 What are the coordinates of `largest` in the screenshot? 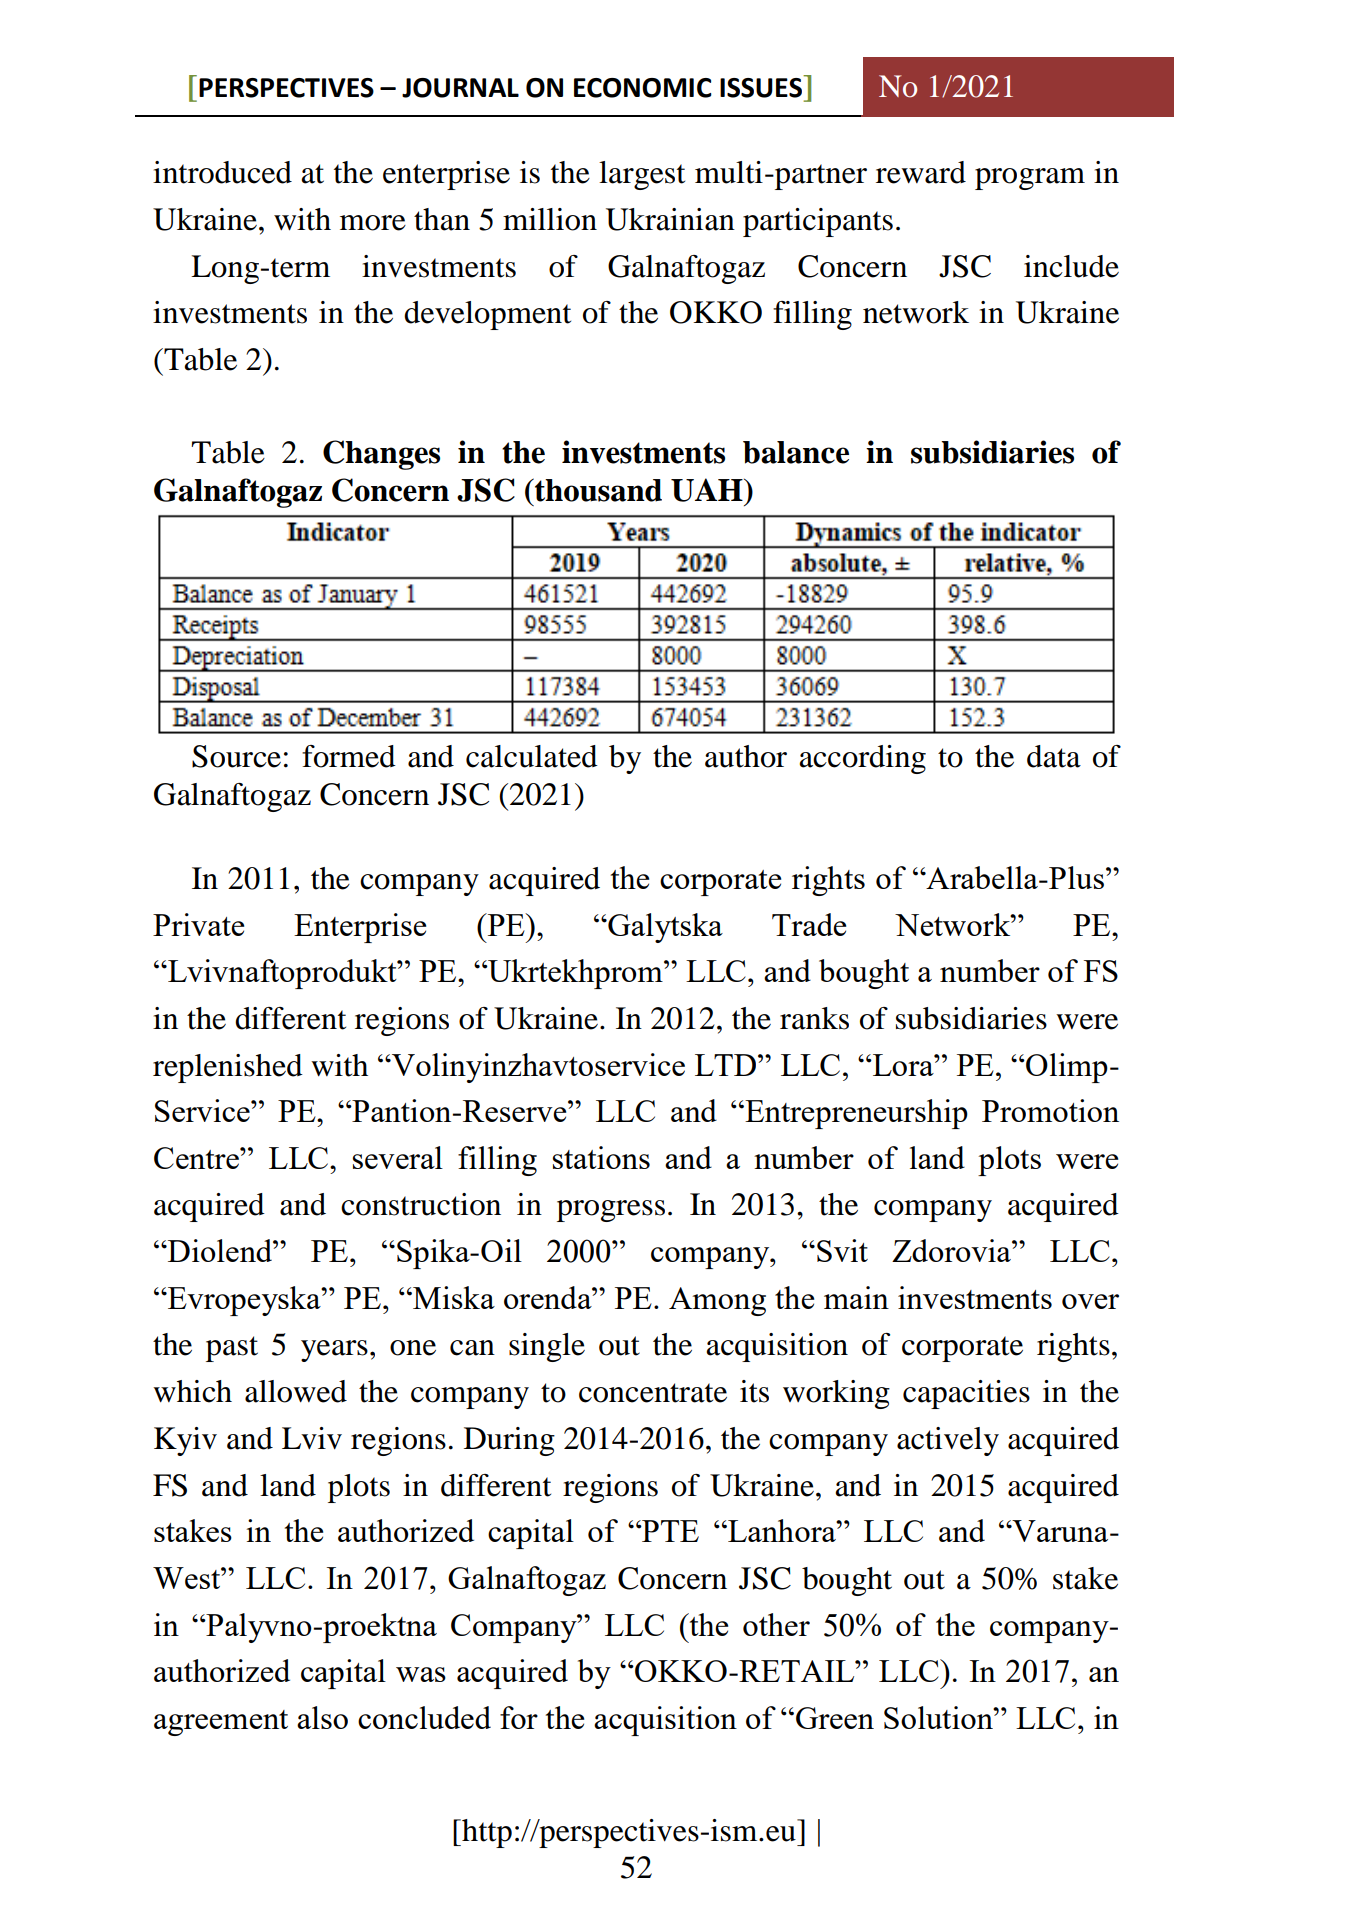 It's located at (642, 175).
